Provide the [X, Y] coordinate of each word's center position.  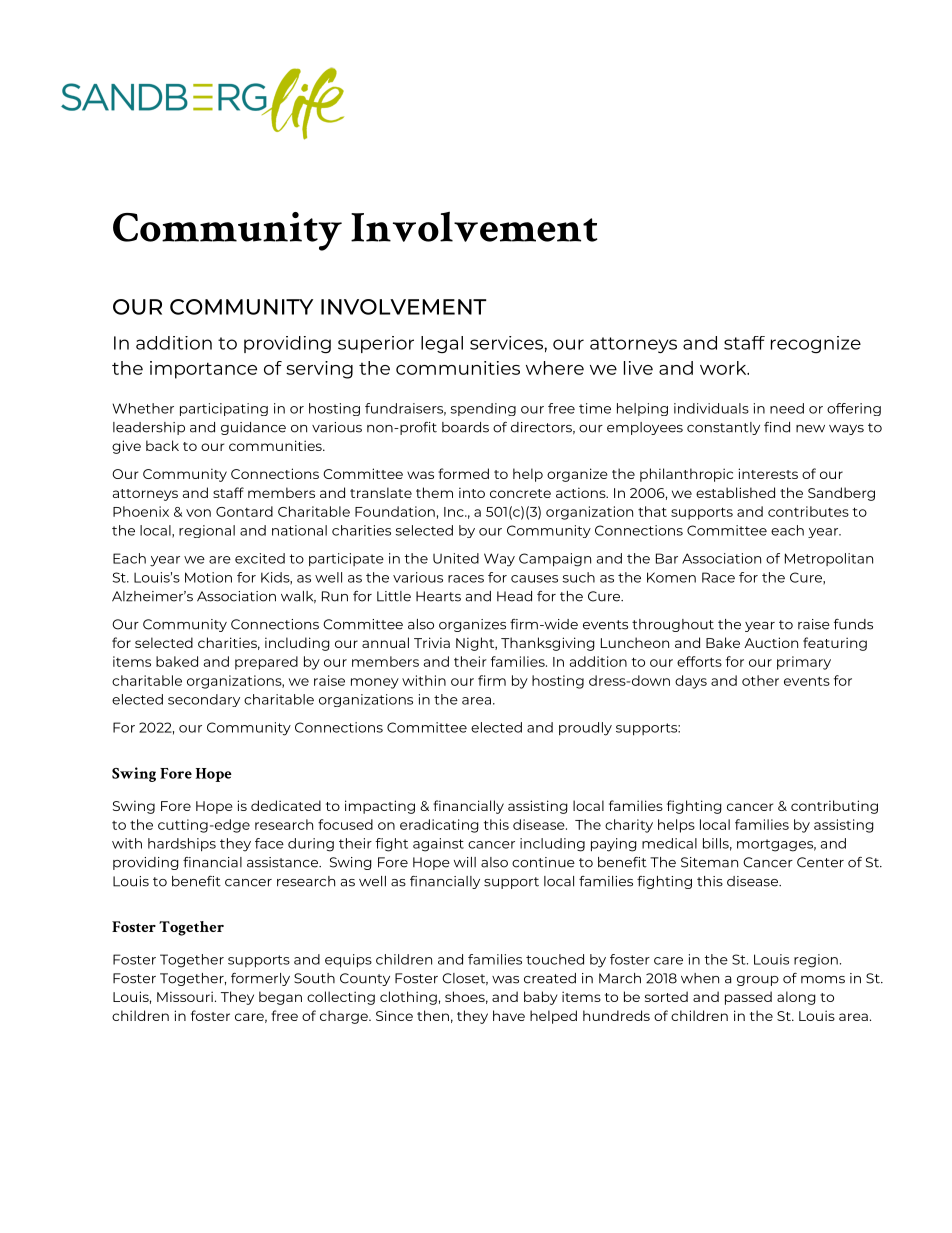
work [724, 368]
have [509, 1015]
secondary [204, 700]
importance [203, 370]
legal [442, 344]
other [760, 680]
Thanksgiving [548, 644]
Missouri [185, 996]
